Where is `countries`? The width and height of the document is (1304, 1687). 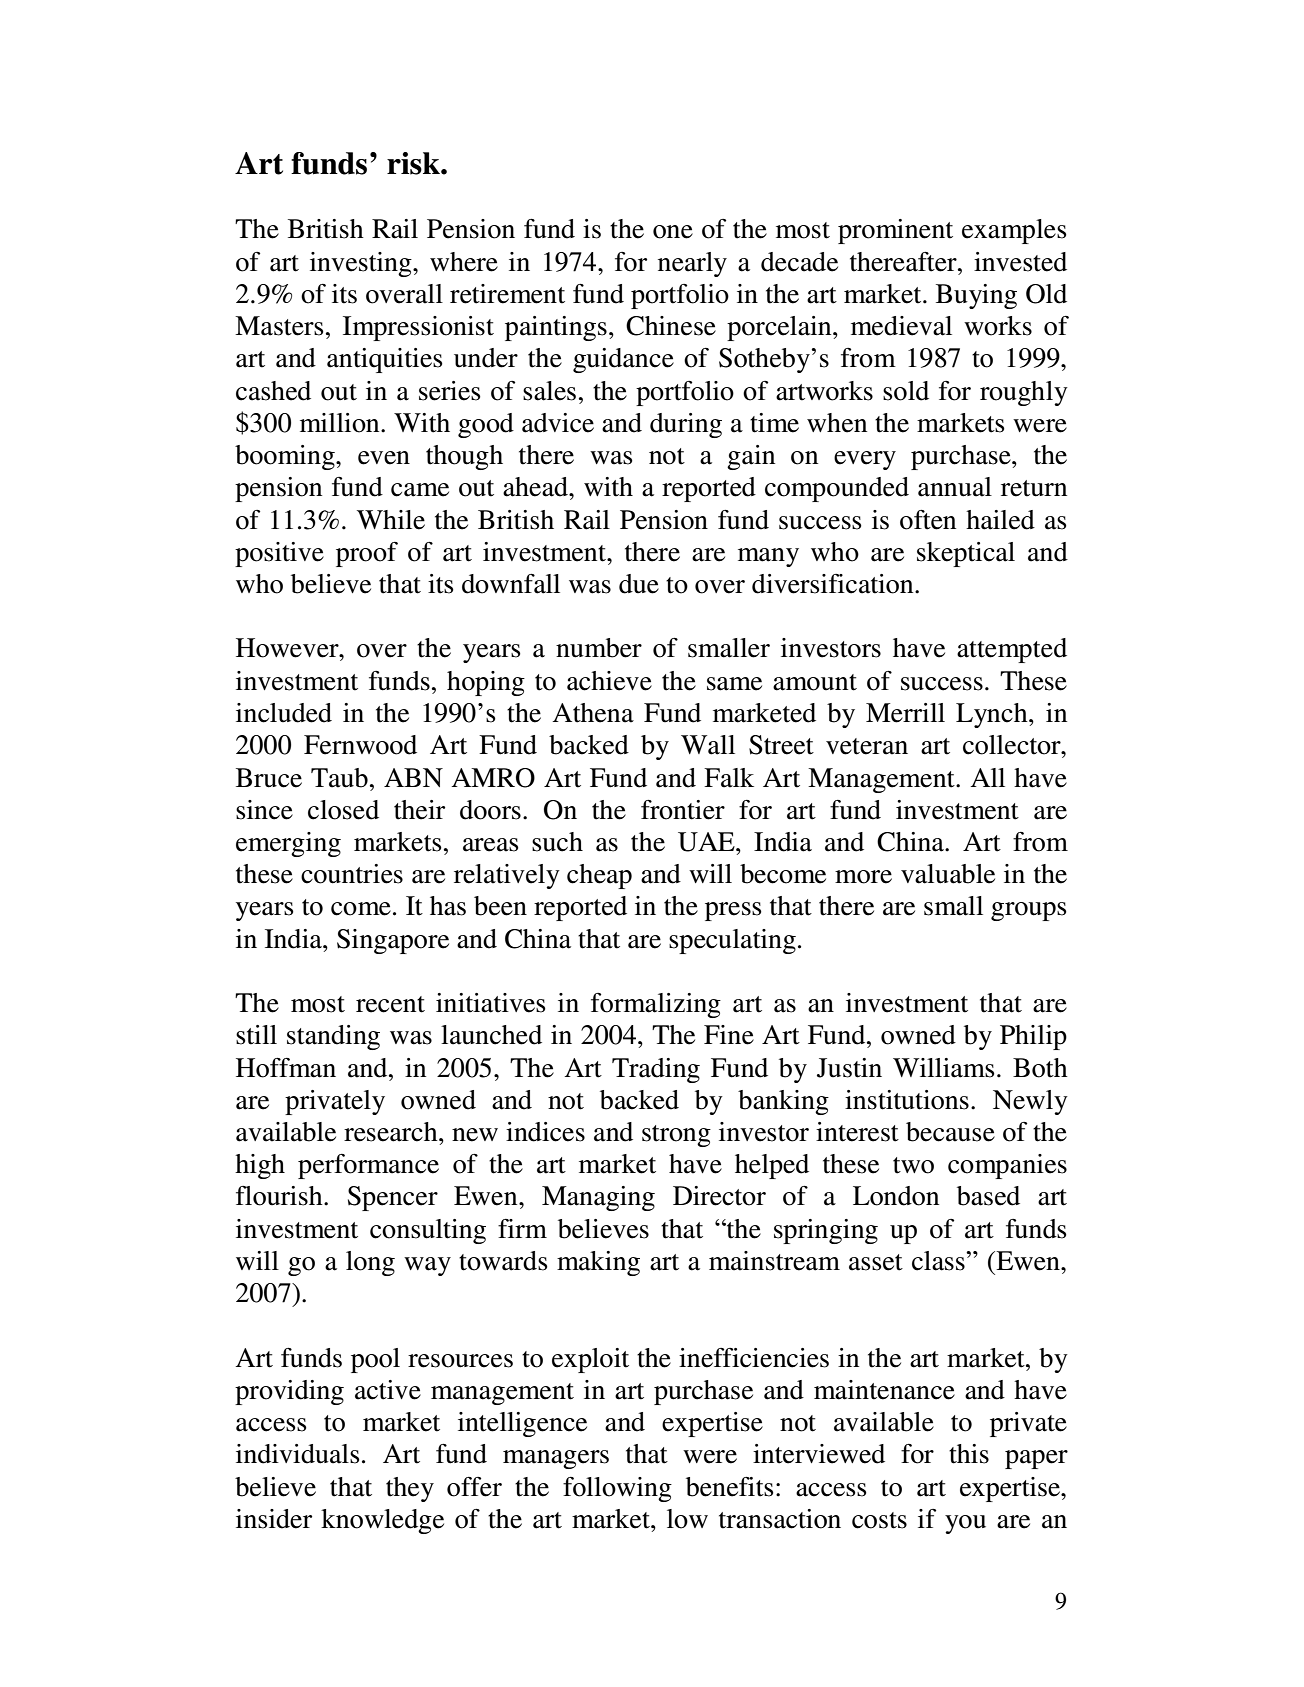 countries is located at coordinates (352, 874).
